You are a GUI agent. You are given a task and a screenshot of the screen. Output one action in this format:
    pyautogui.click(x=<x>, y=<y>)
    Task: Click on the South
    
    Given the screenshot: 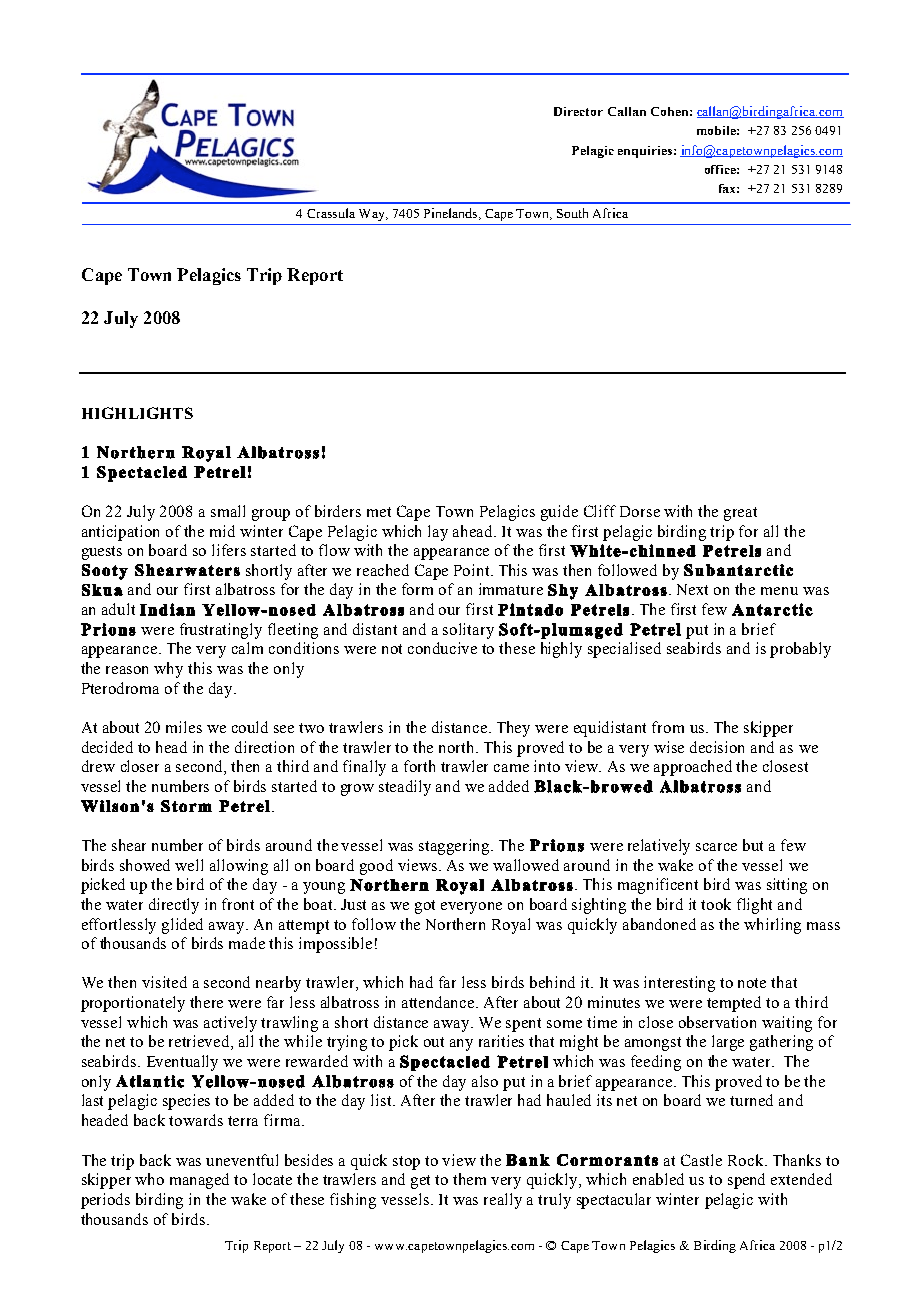 What is the action you would take?
    pyautogui.click(x=572, y=213)
